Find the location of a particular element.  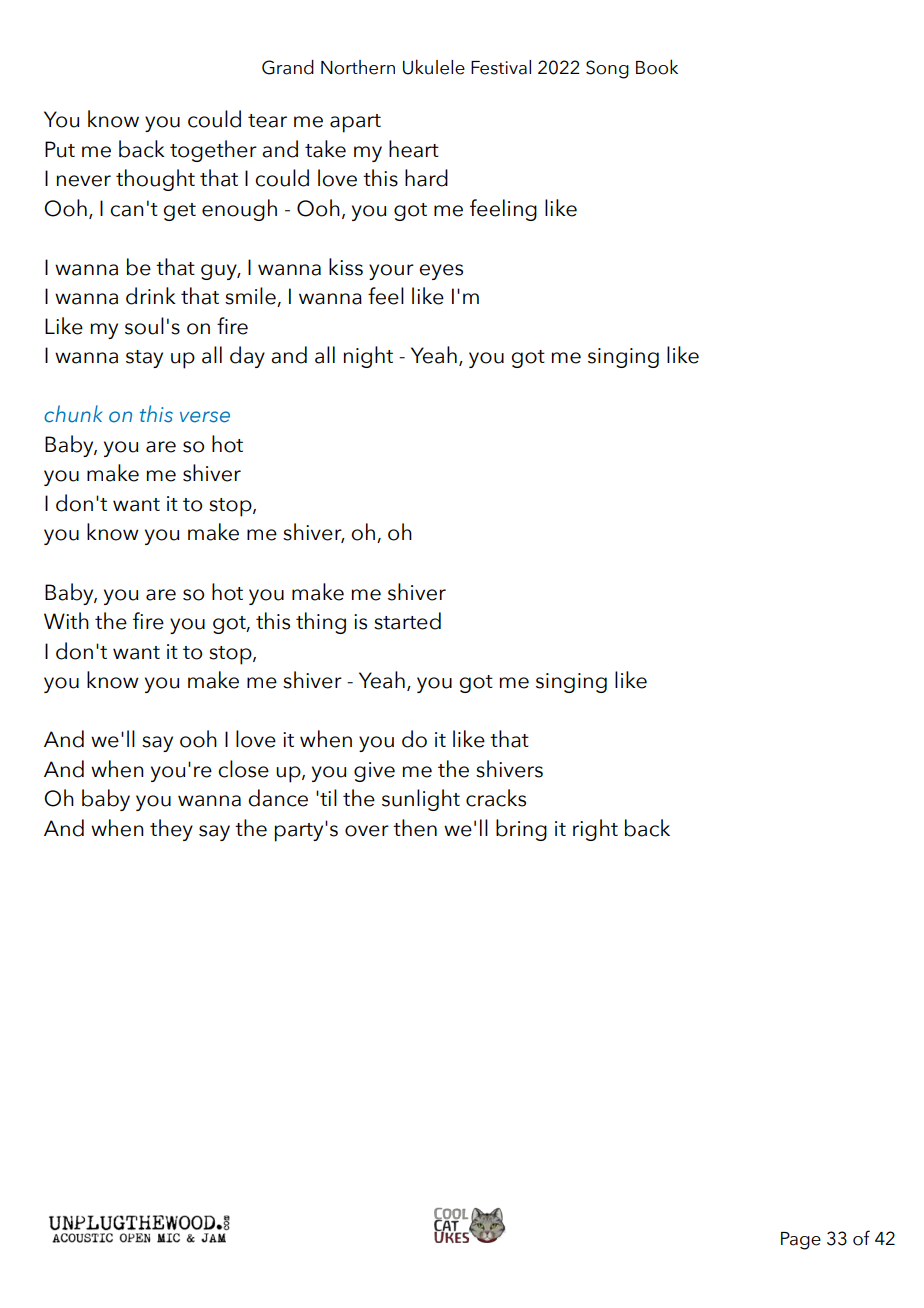

eyes is located at coordinates (441, 272).
